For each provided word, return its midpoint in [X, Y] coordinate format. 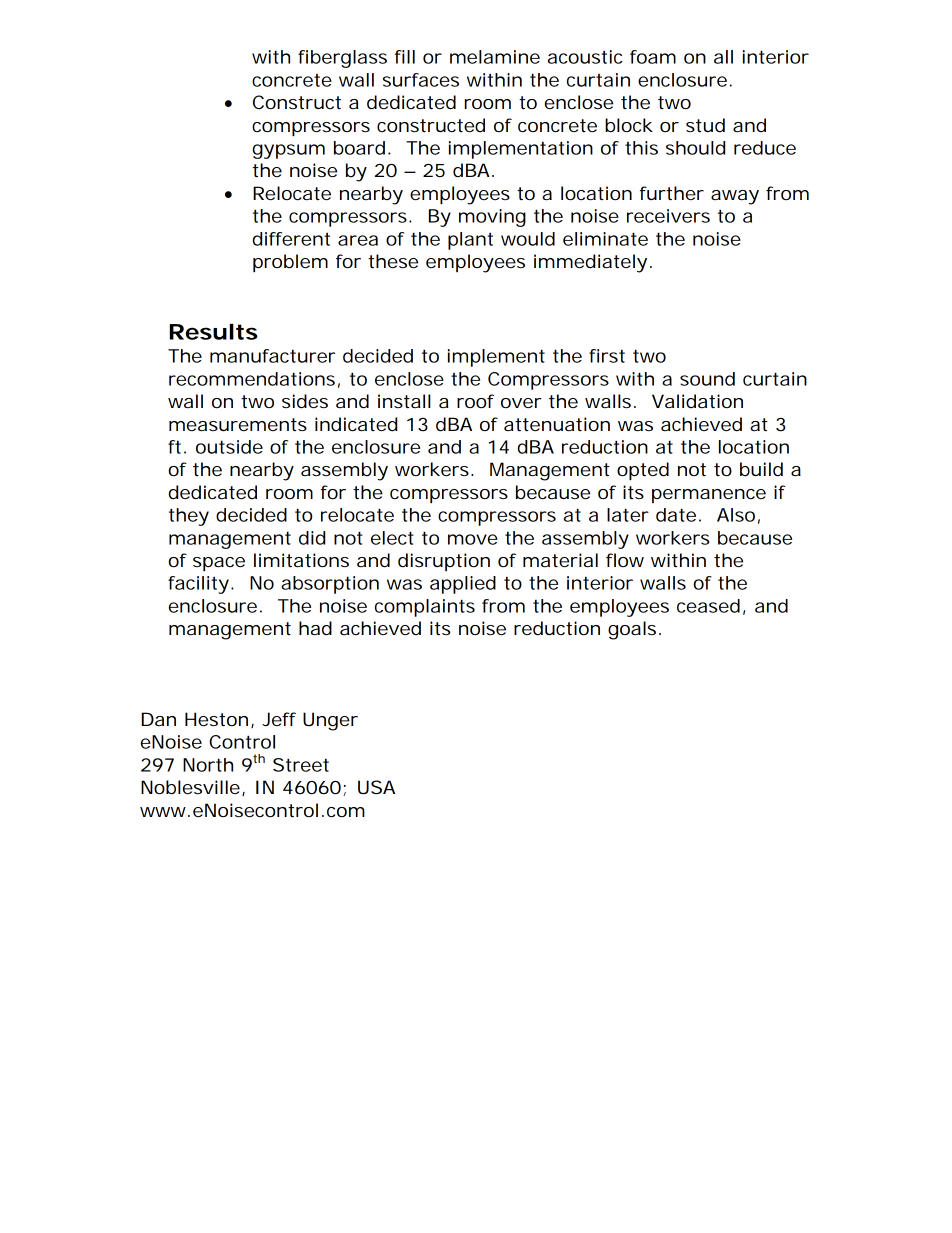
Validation [697, 401]
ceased [708, 606]
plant [470, 241]
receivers [668, 216]
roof [475, 401]
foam [653, 57]
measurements [238, 424]
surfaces [421, 80]
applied [463, 585]
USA [376, 787]
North [208, 765]
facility [198, 585]
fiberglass [342, 59]
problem [290, 263]
